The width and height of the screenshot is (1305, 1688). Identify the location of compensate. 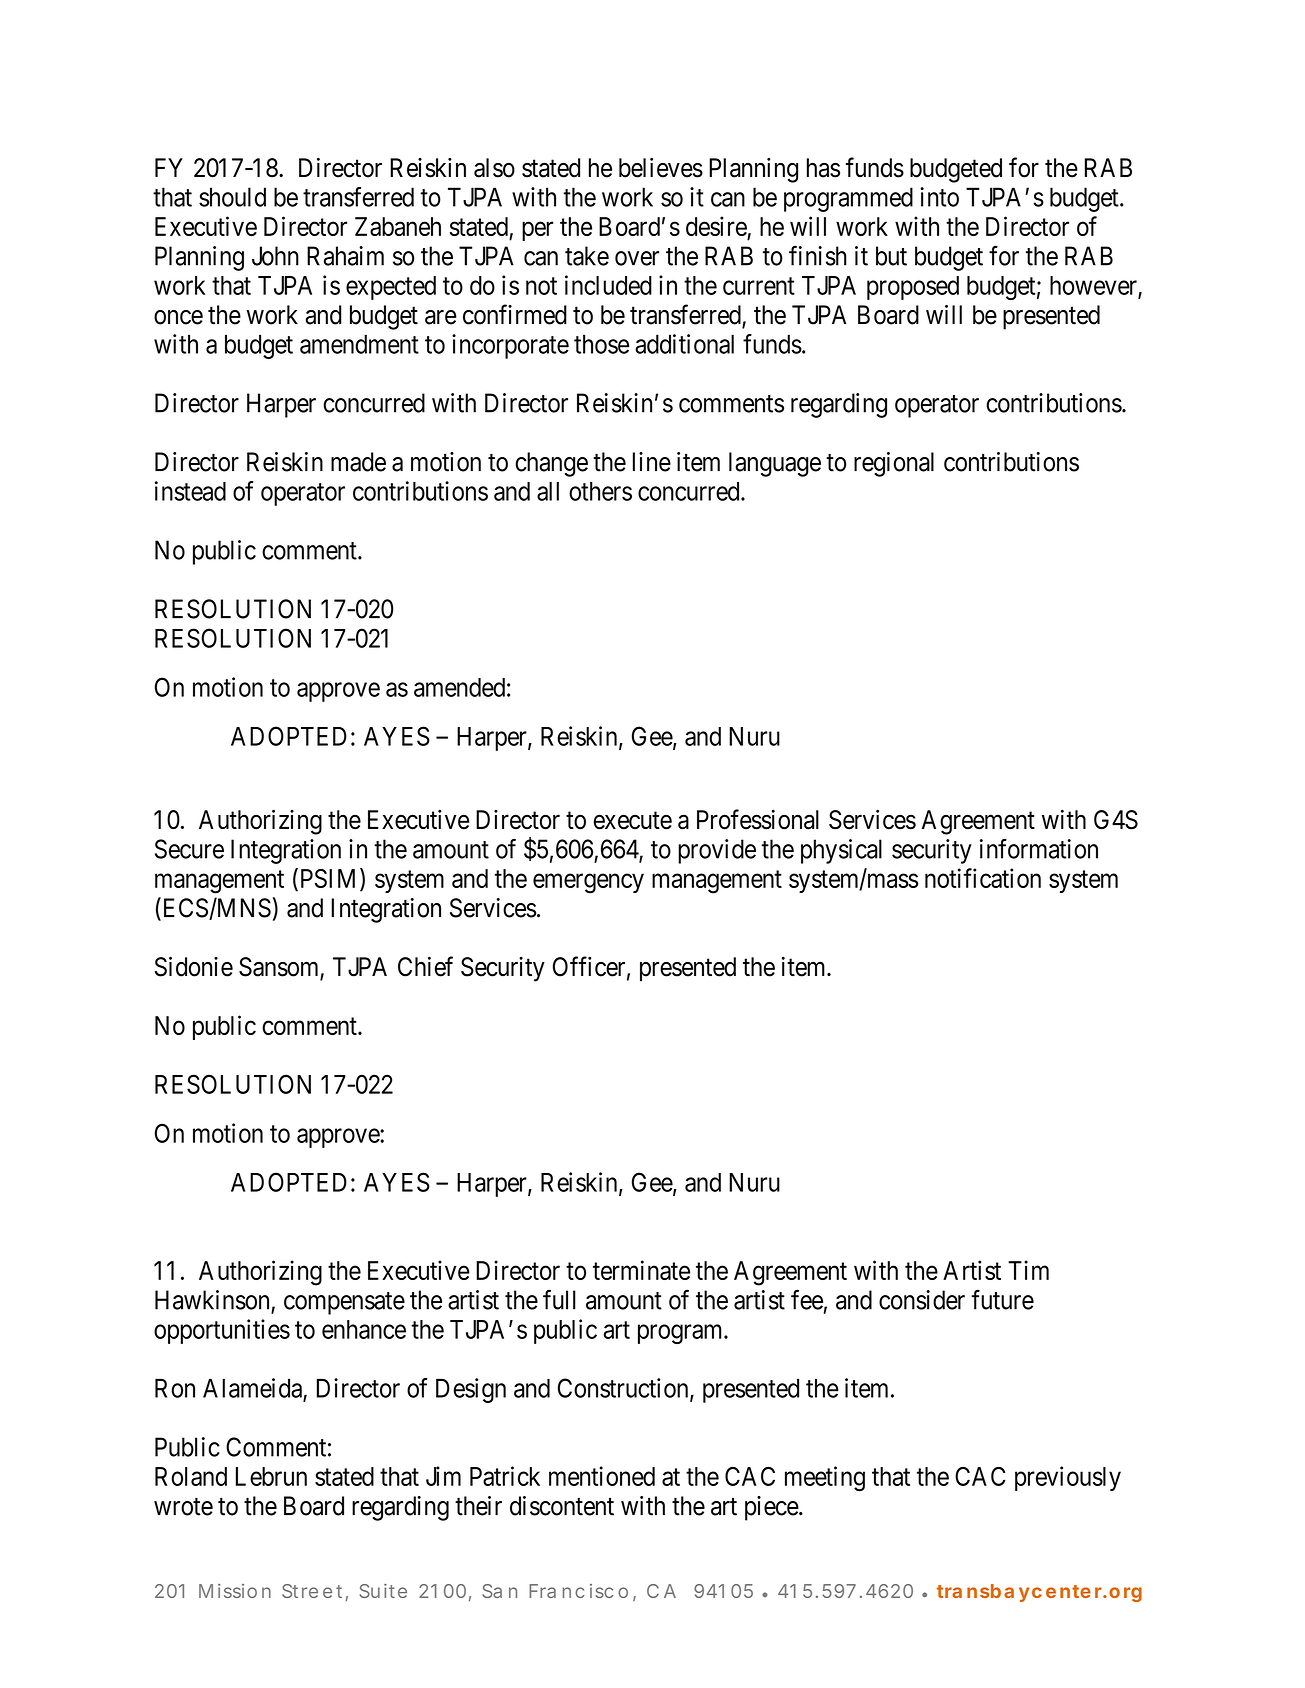
(344, 1303).
